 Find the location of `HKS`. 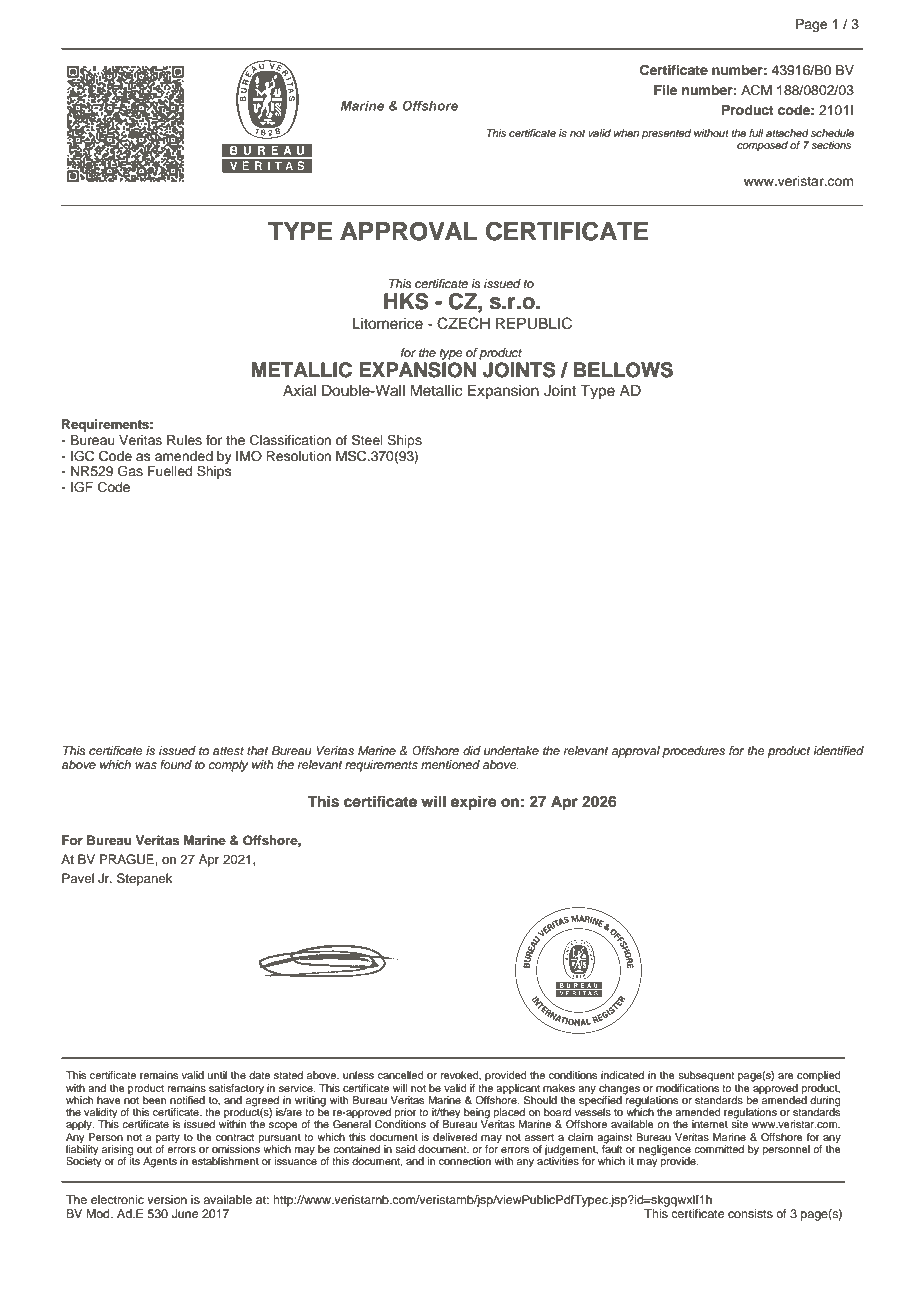

HKS is located at coordinates (406, 301).
